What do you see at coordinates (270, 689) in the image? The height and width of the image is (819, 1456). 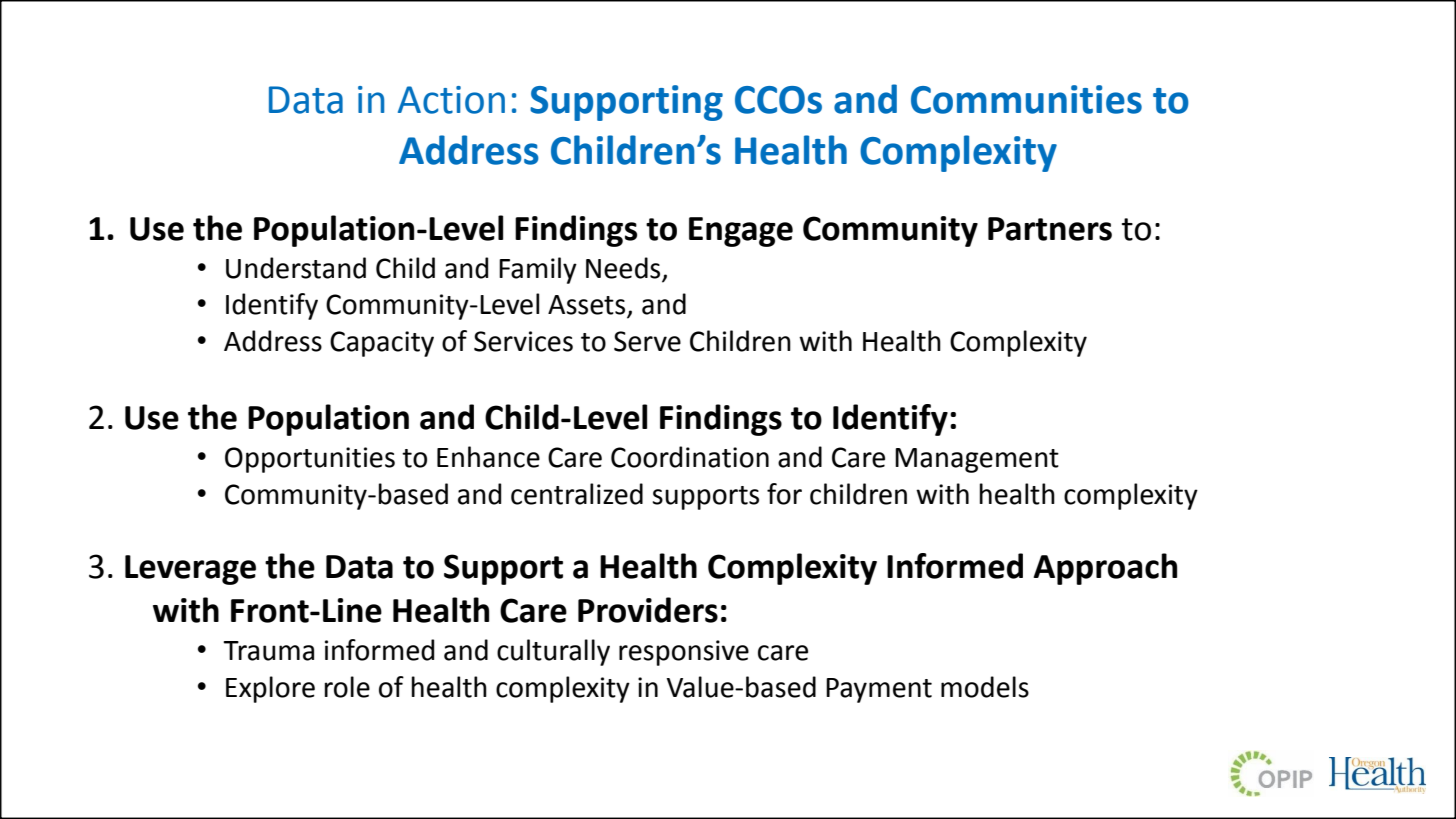 I see `Explore` at bounding box center [270, 689].
